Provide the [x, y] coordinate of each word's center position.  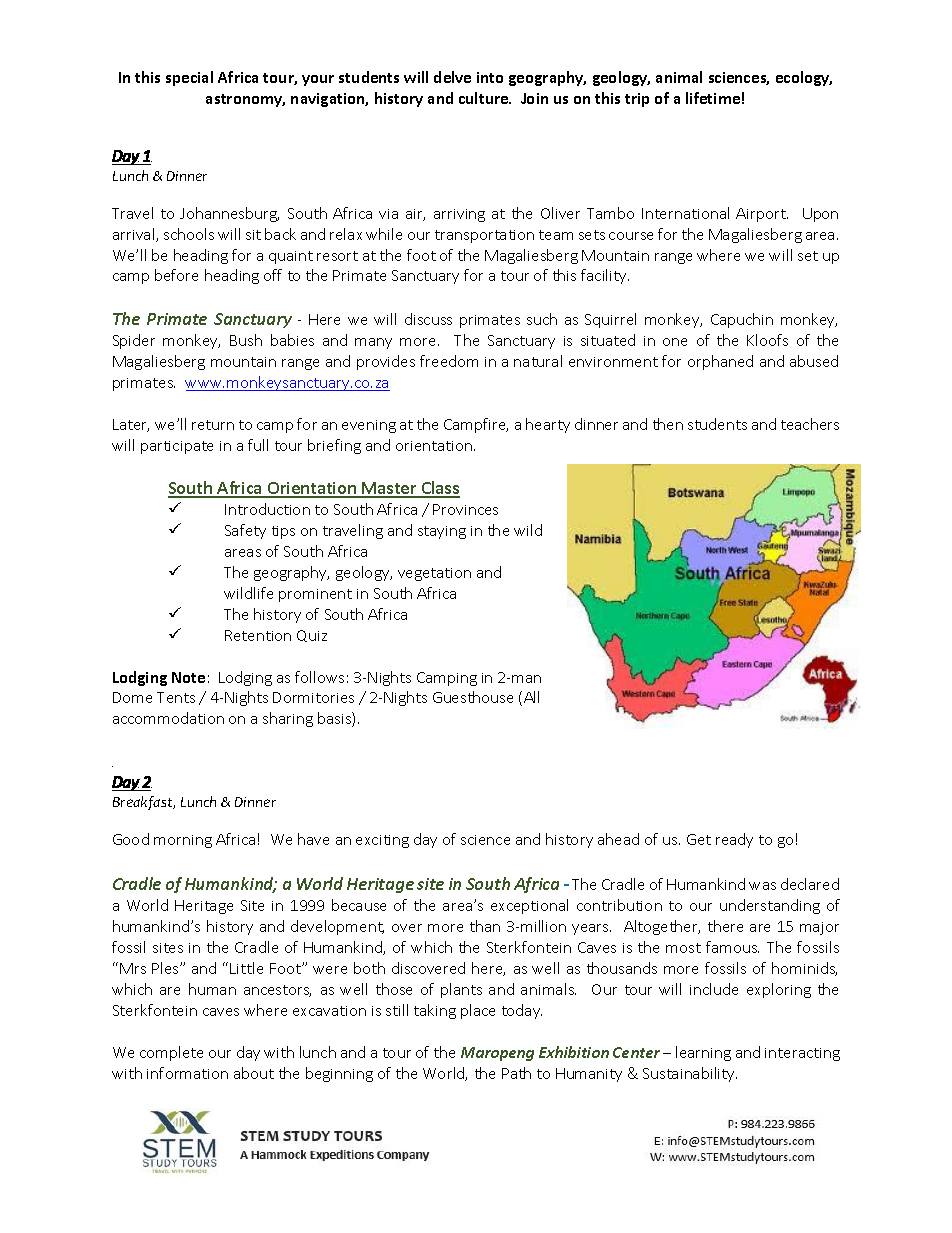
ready [734, 840]
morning [183, 841]
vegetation [434, 574]
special [189, 78]
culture [485, 98]
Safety [245, 531]
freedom [449, 361]
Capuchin [742, 320]
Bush [246, 340]
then [668, 424]
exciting [382, 841]
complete [171, 1053]
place [478, 1011]
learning [703, 1053]
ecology [804, 78]
